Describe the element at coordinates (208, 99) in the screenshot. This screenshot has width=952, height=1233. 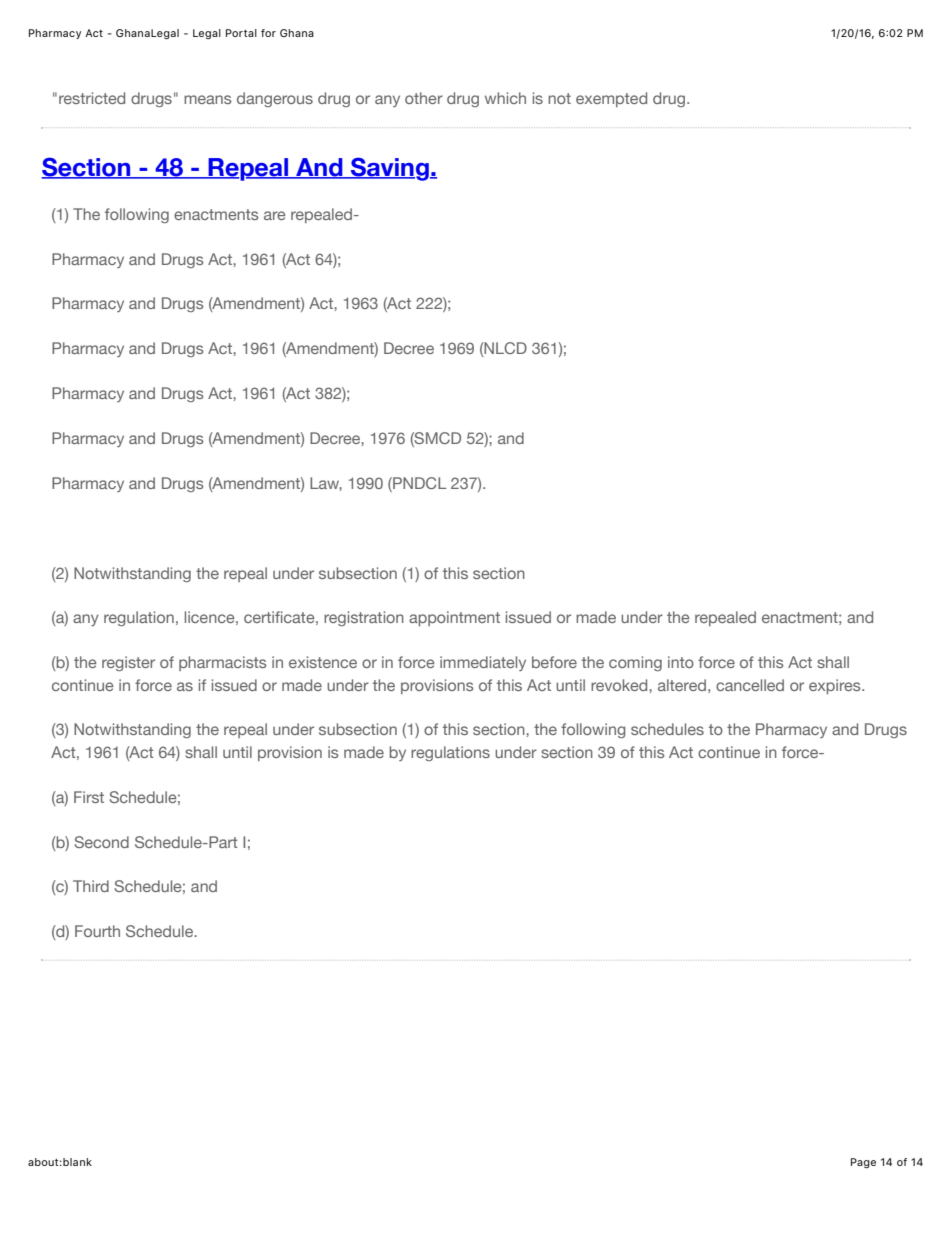
I see `means` at that location.
